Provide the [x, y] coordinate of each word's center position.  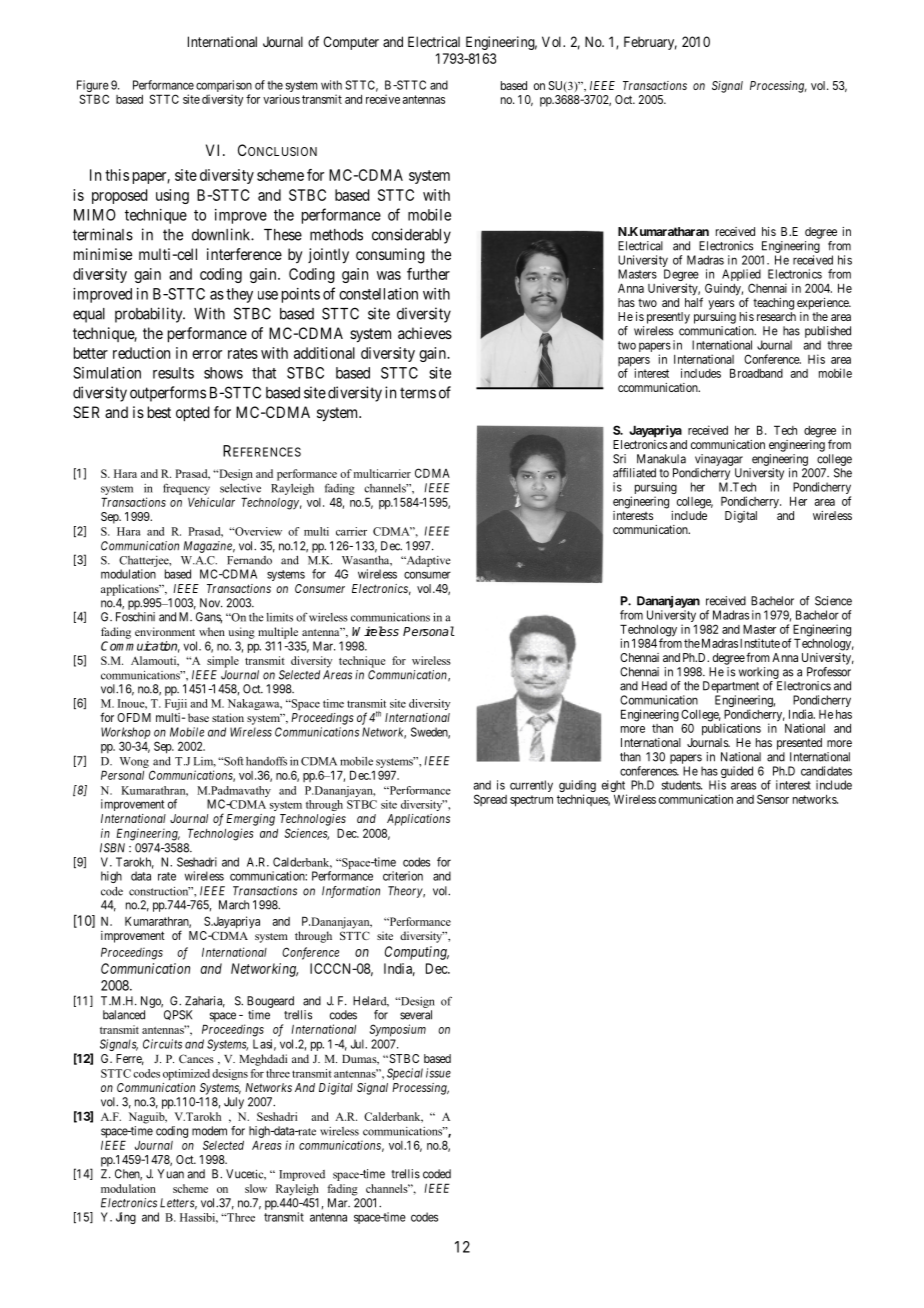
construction [159, 891]
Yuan [170, 1174]
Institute [760, 643]
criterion [403, 876]
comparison [224, 87]
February [650, 43]
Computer [351, 43]
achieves [425, 333]
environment [165, 631]
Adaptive [427, 561]
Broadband [756, 373]
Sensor [773, 799]
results [173, 373]
